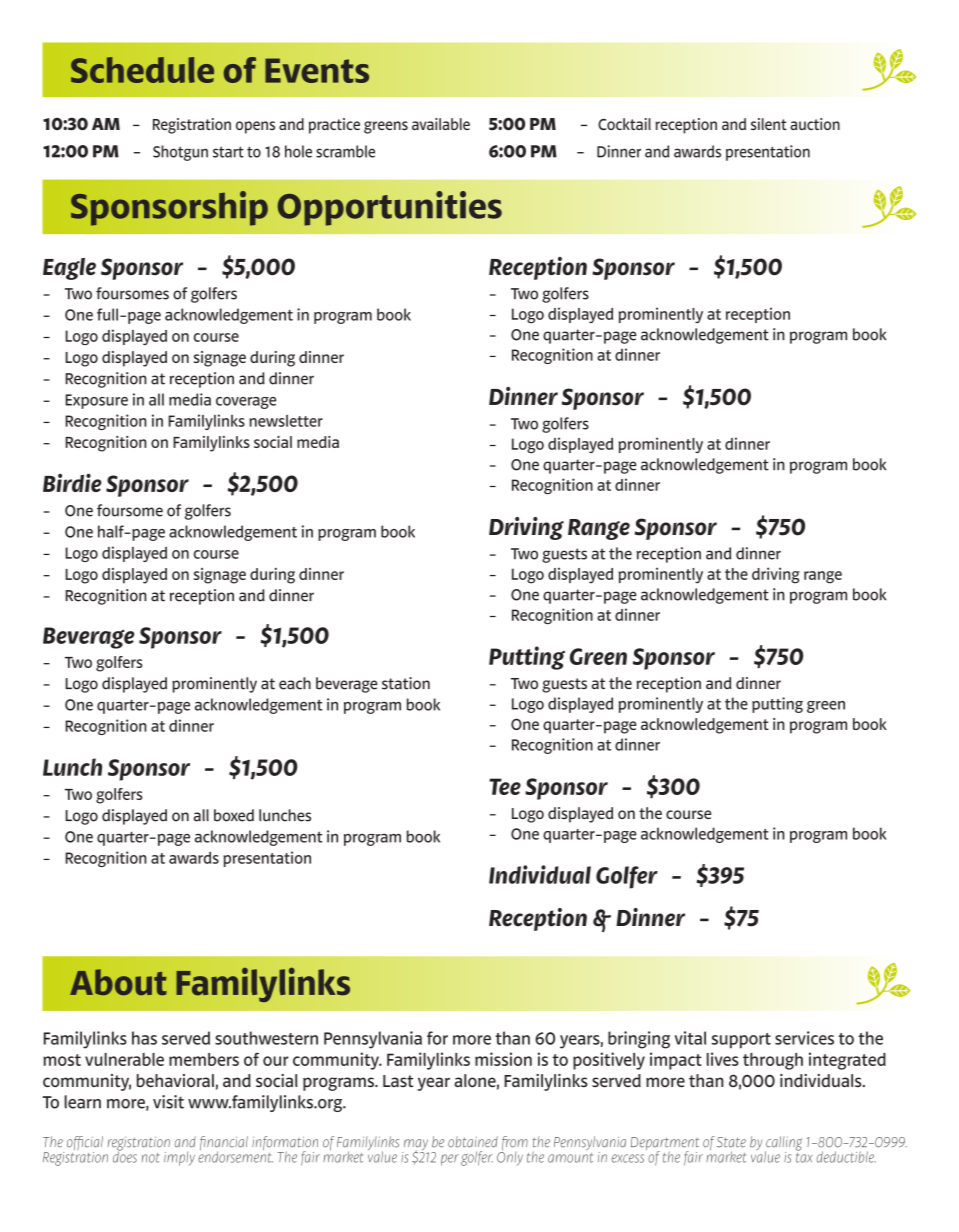  I want to click on obtained, so click(473, 1142).
